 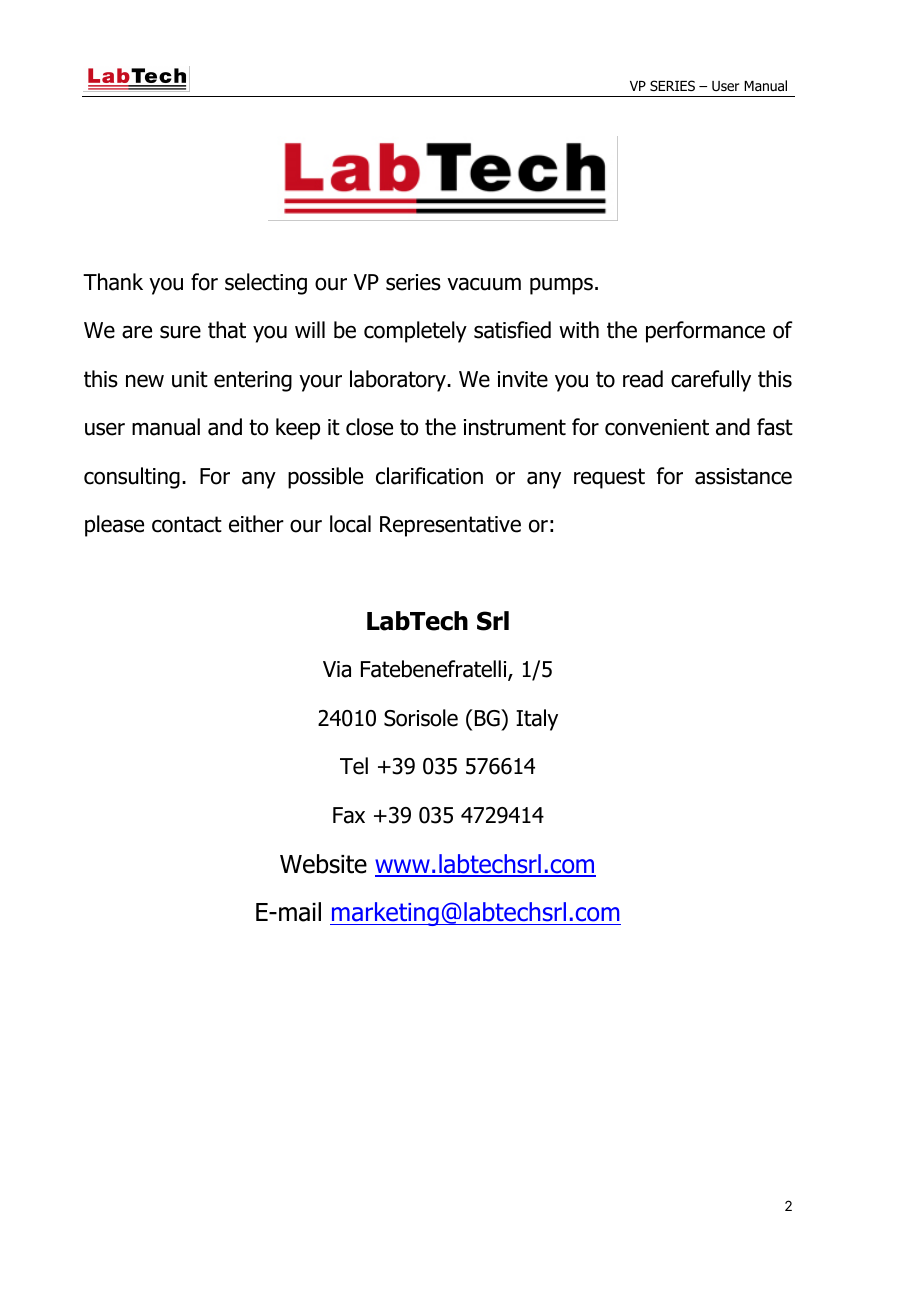 What do you see at coordinates (705, 332) in the screenshot?
I see `performance` at bounding box center [705, 332].
